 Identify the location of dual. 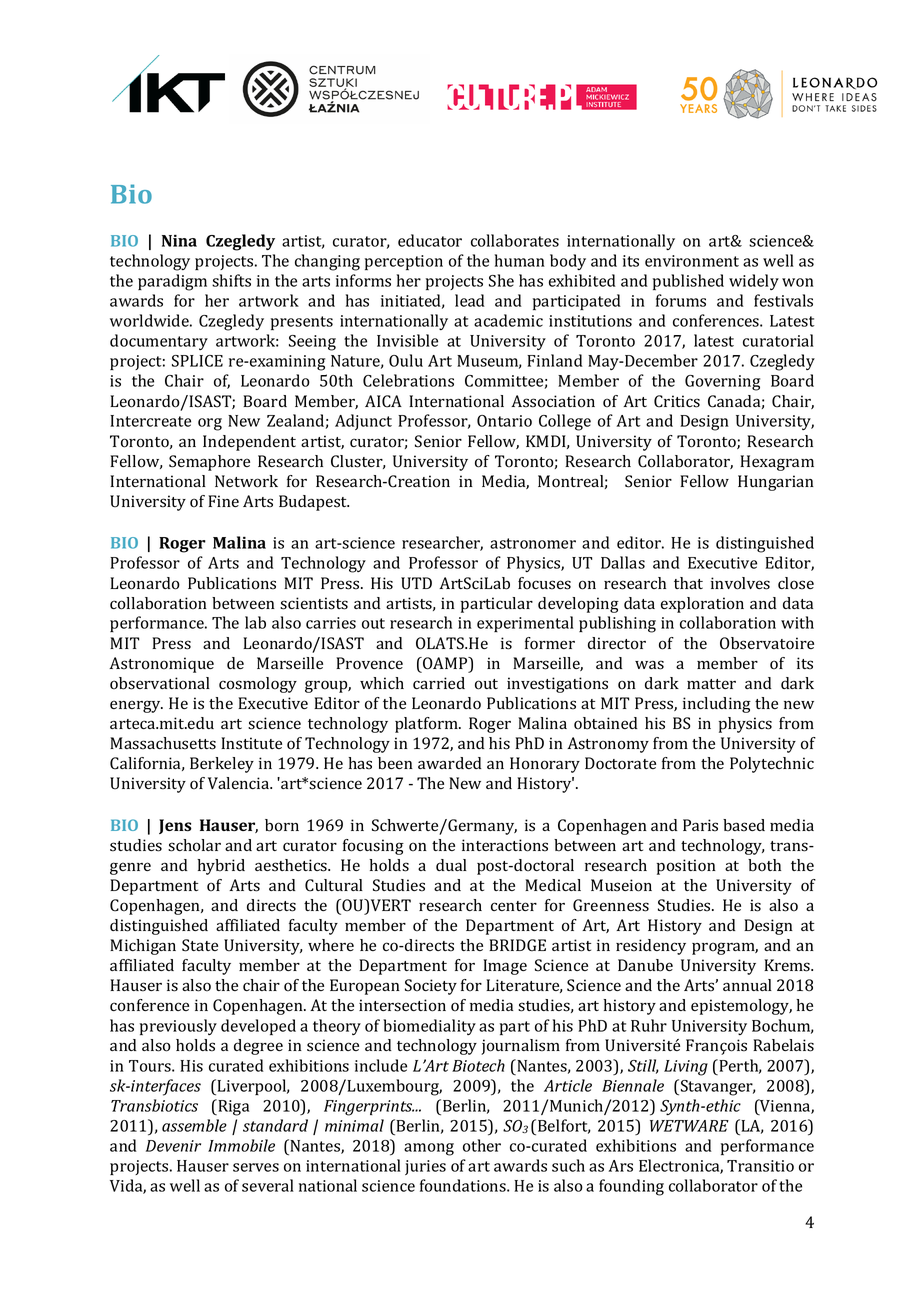
(451, 865).
